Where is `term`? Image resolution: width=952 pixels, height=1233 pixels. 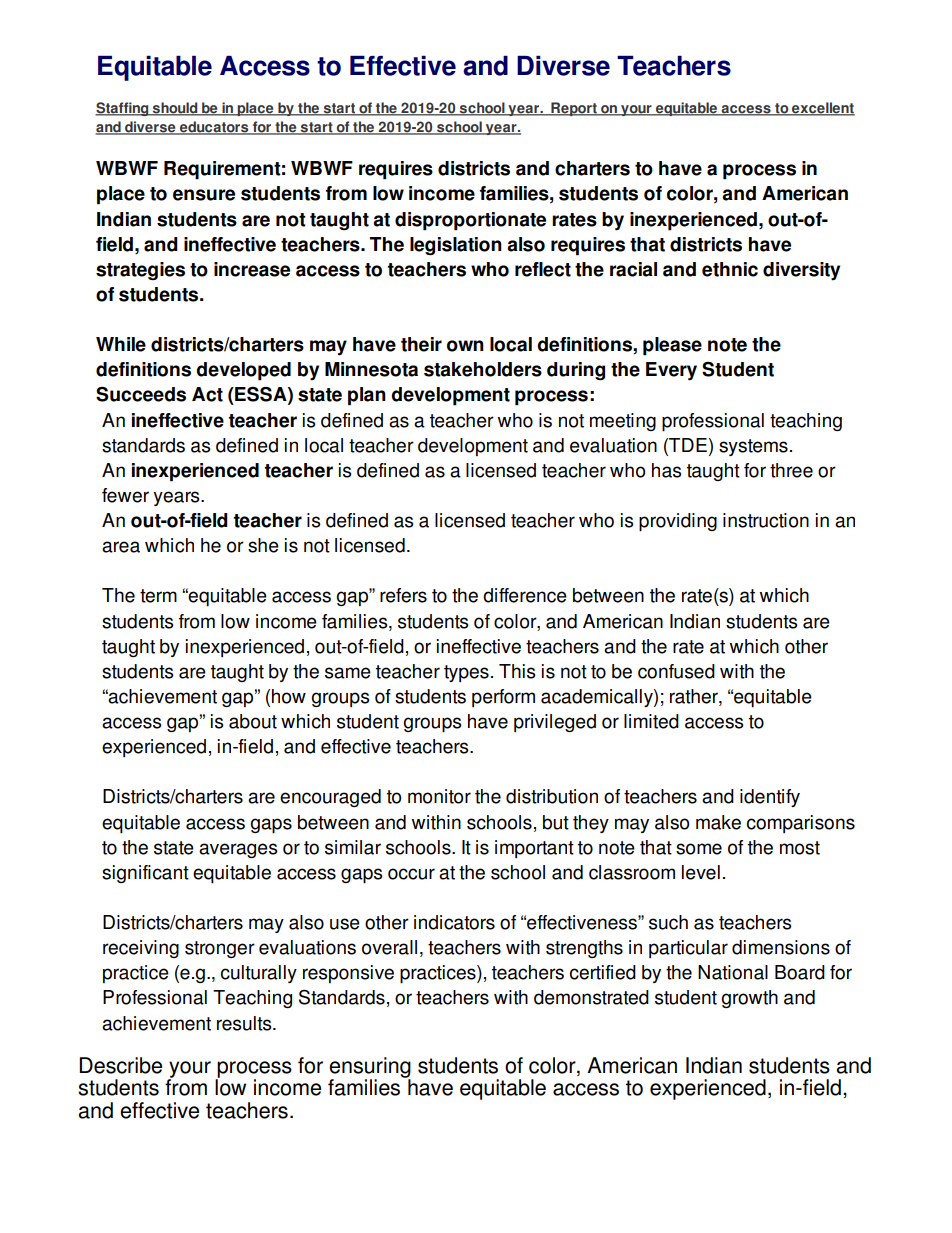 term is located at coordinates (158, 596).
